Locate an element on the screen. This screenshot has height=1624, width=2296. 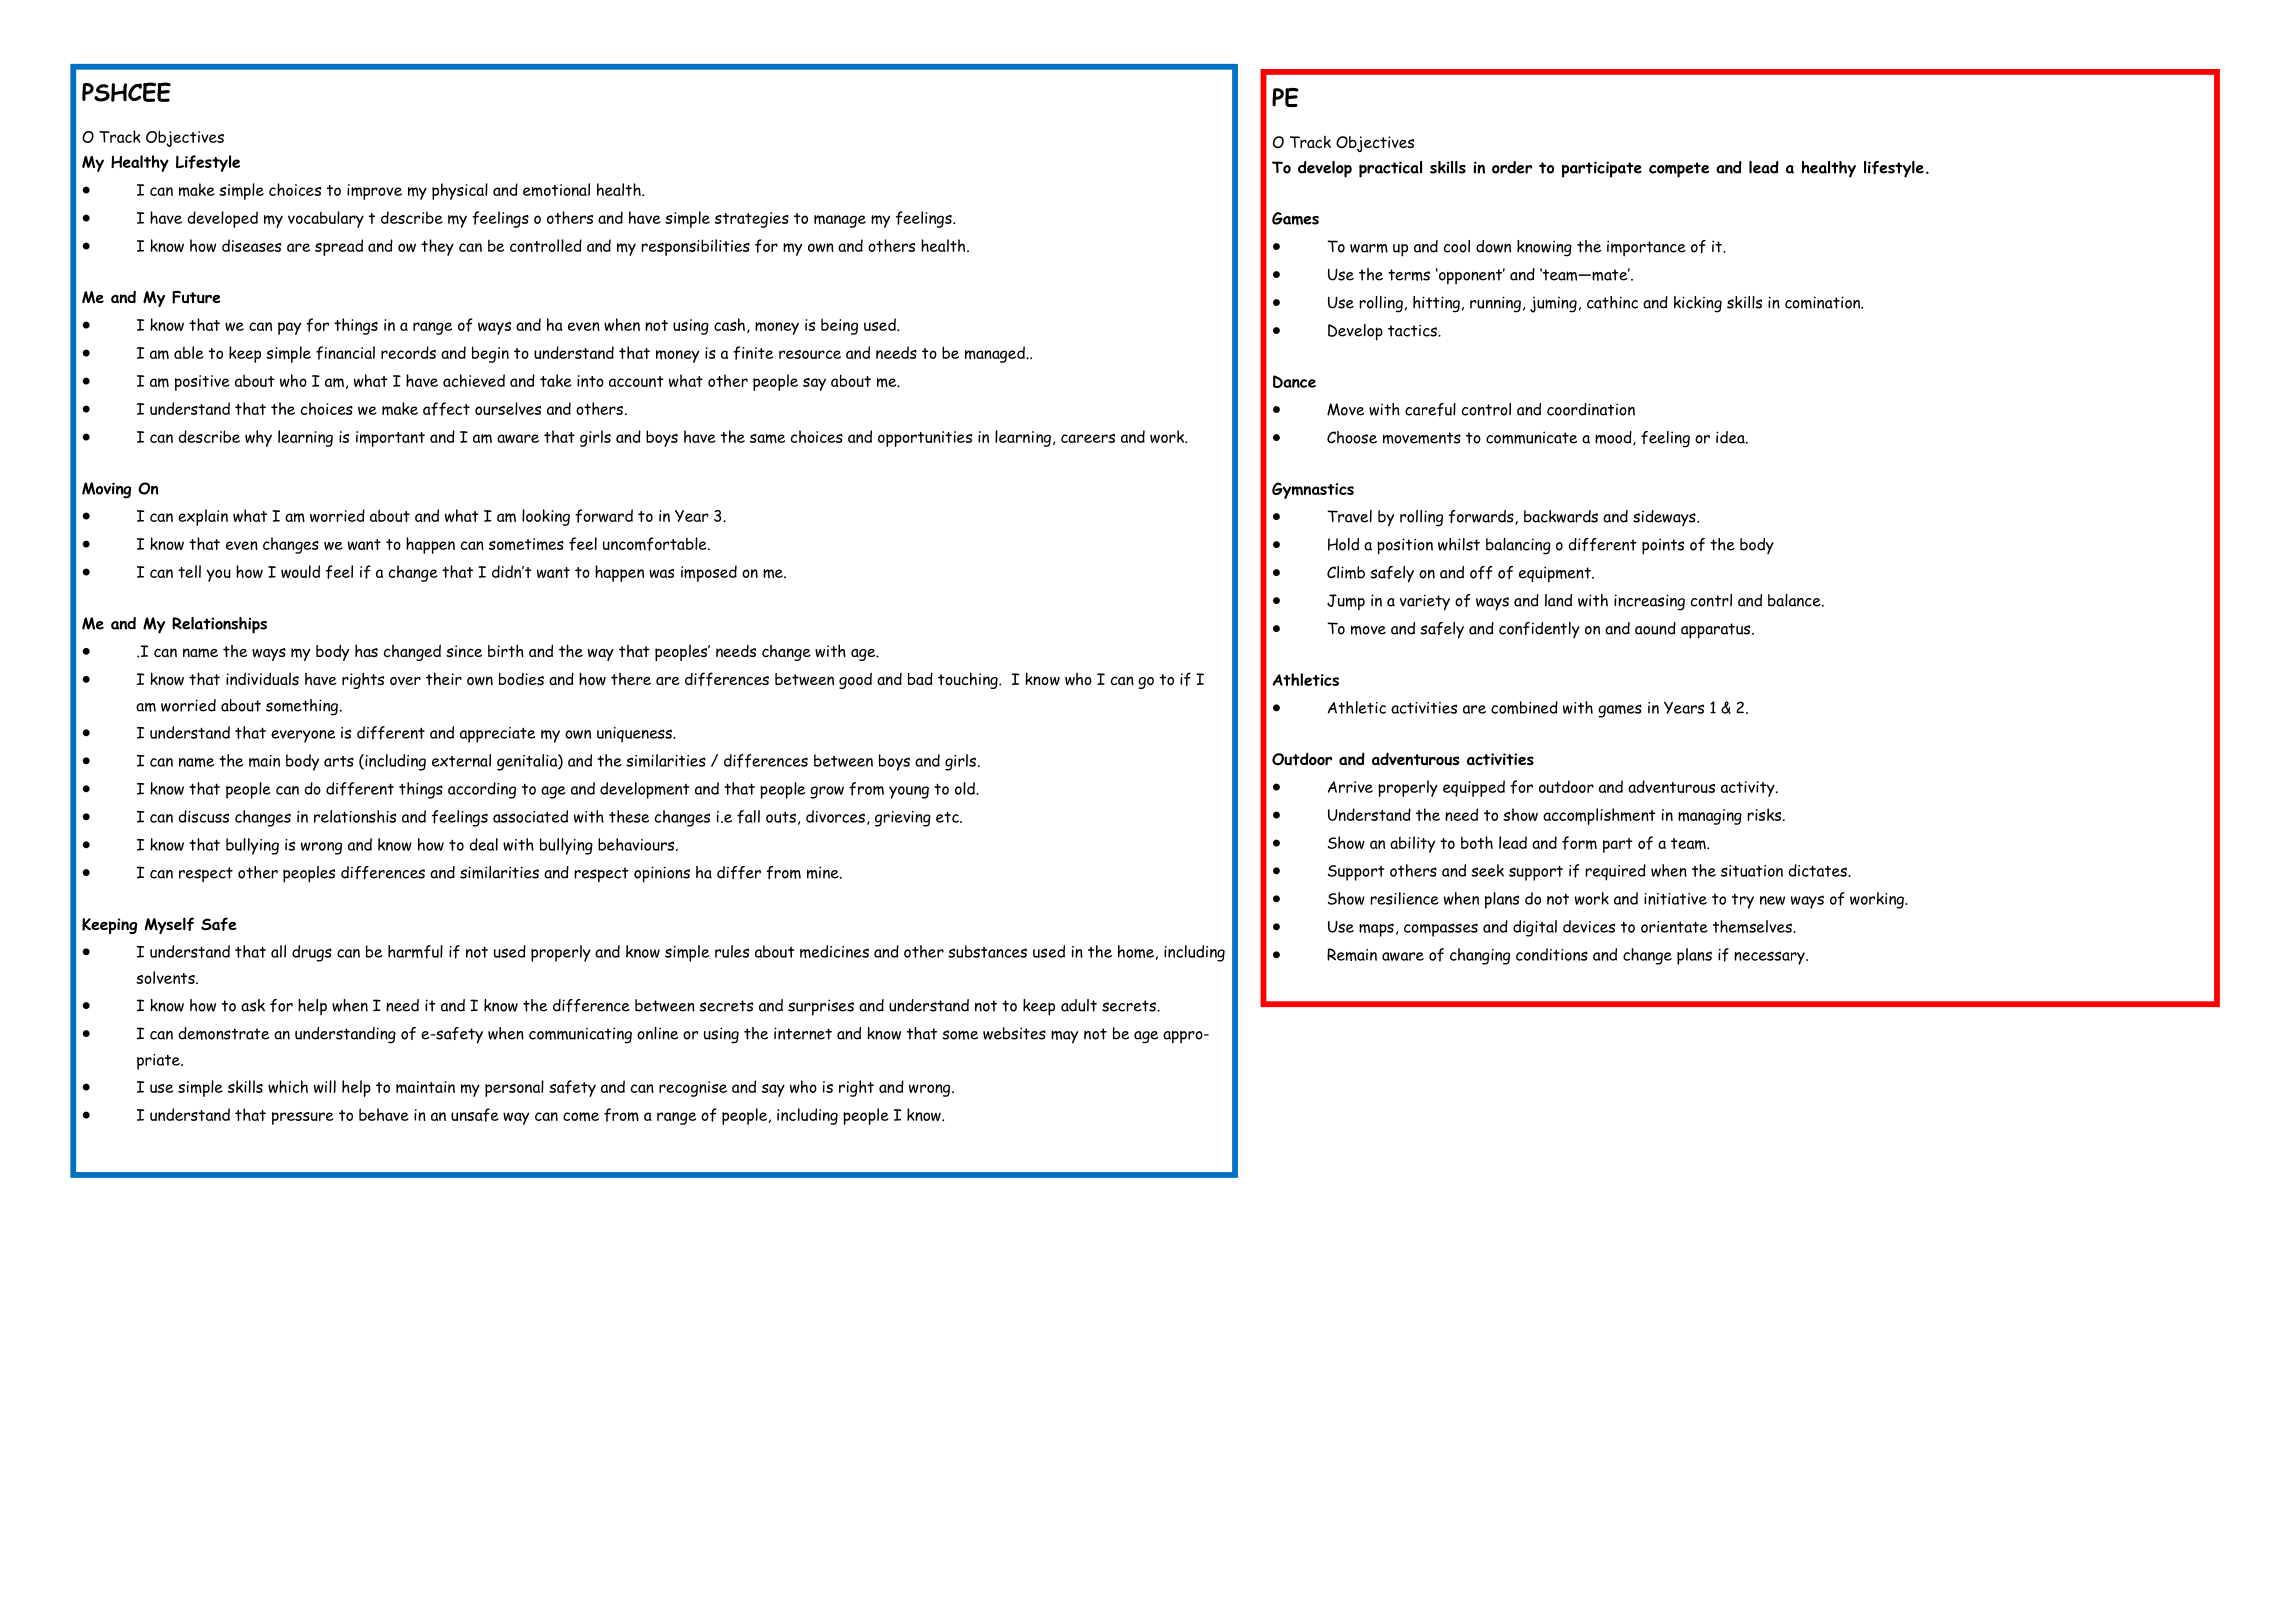
compete is located at coordinates (1679, 170).
